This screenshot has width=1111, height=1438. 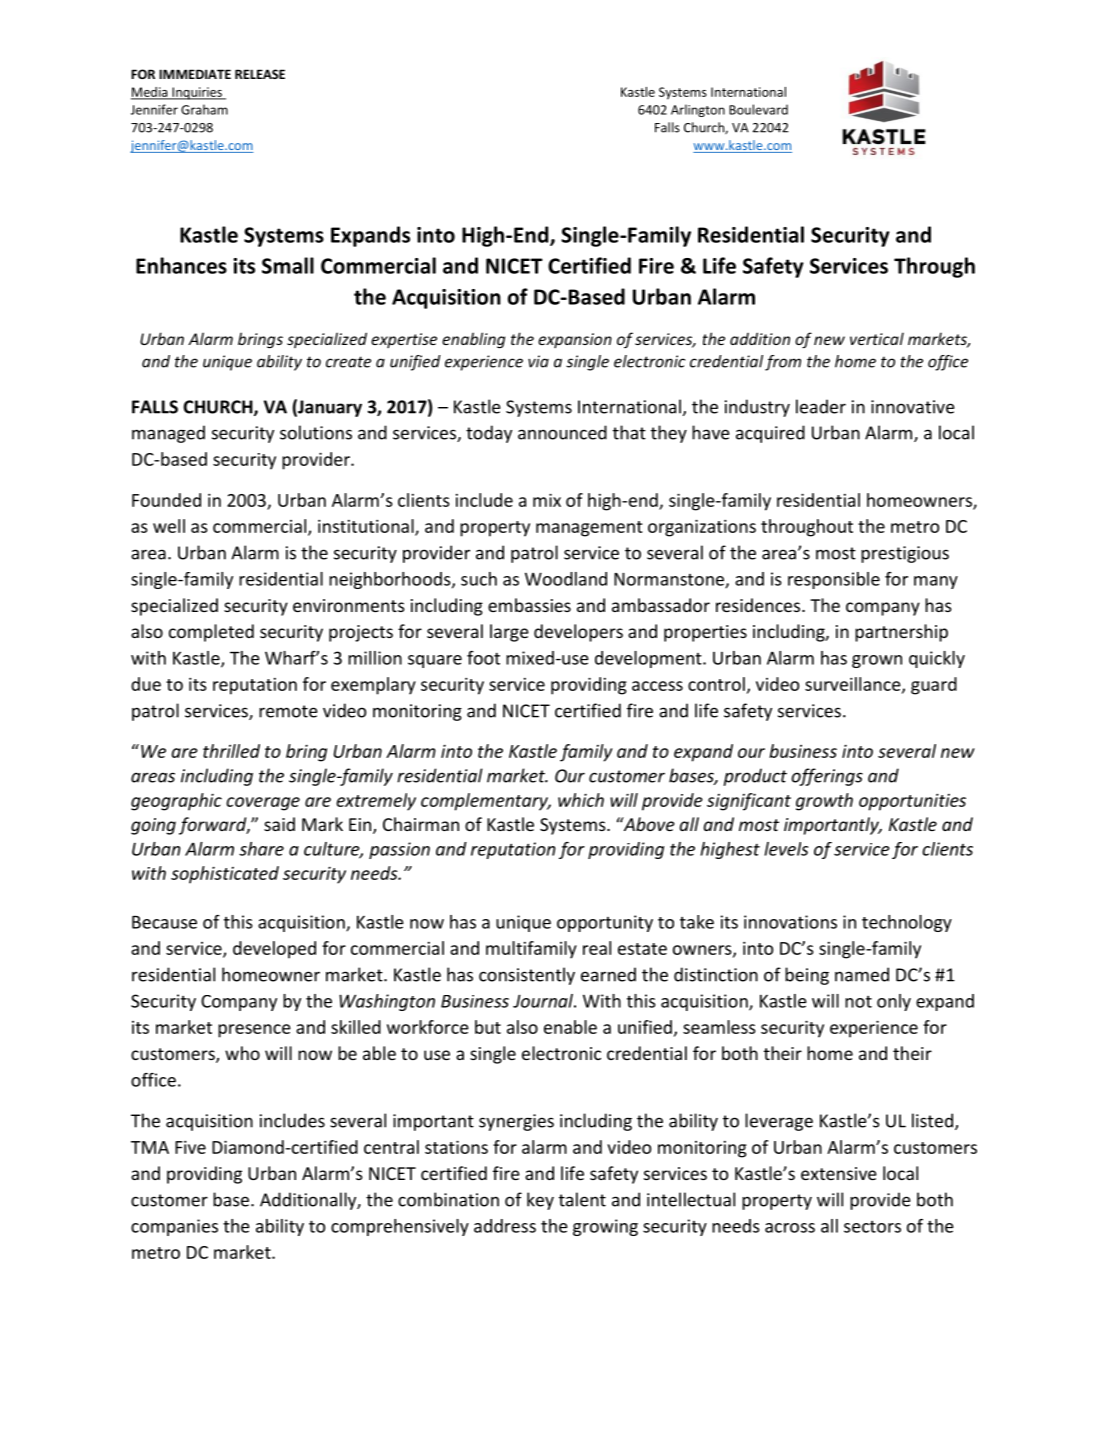 What do you see at coordinates (540, 1201) in the screenshot?
I see `key` at bounding box center [540, 1201].
